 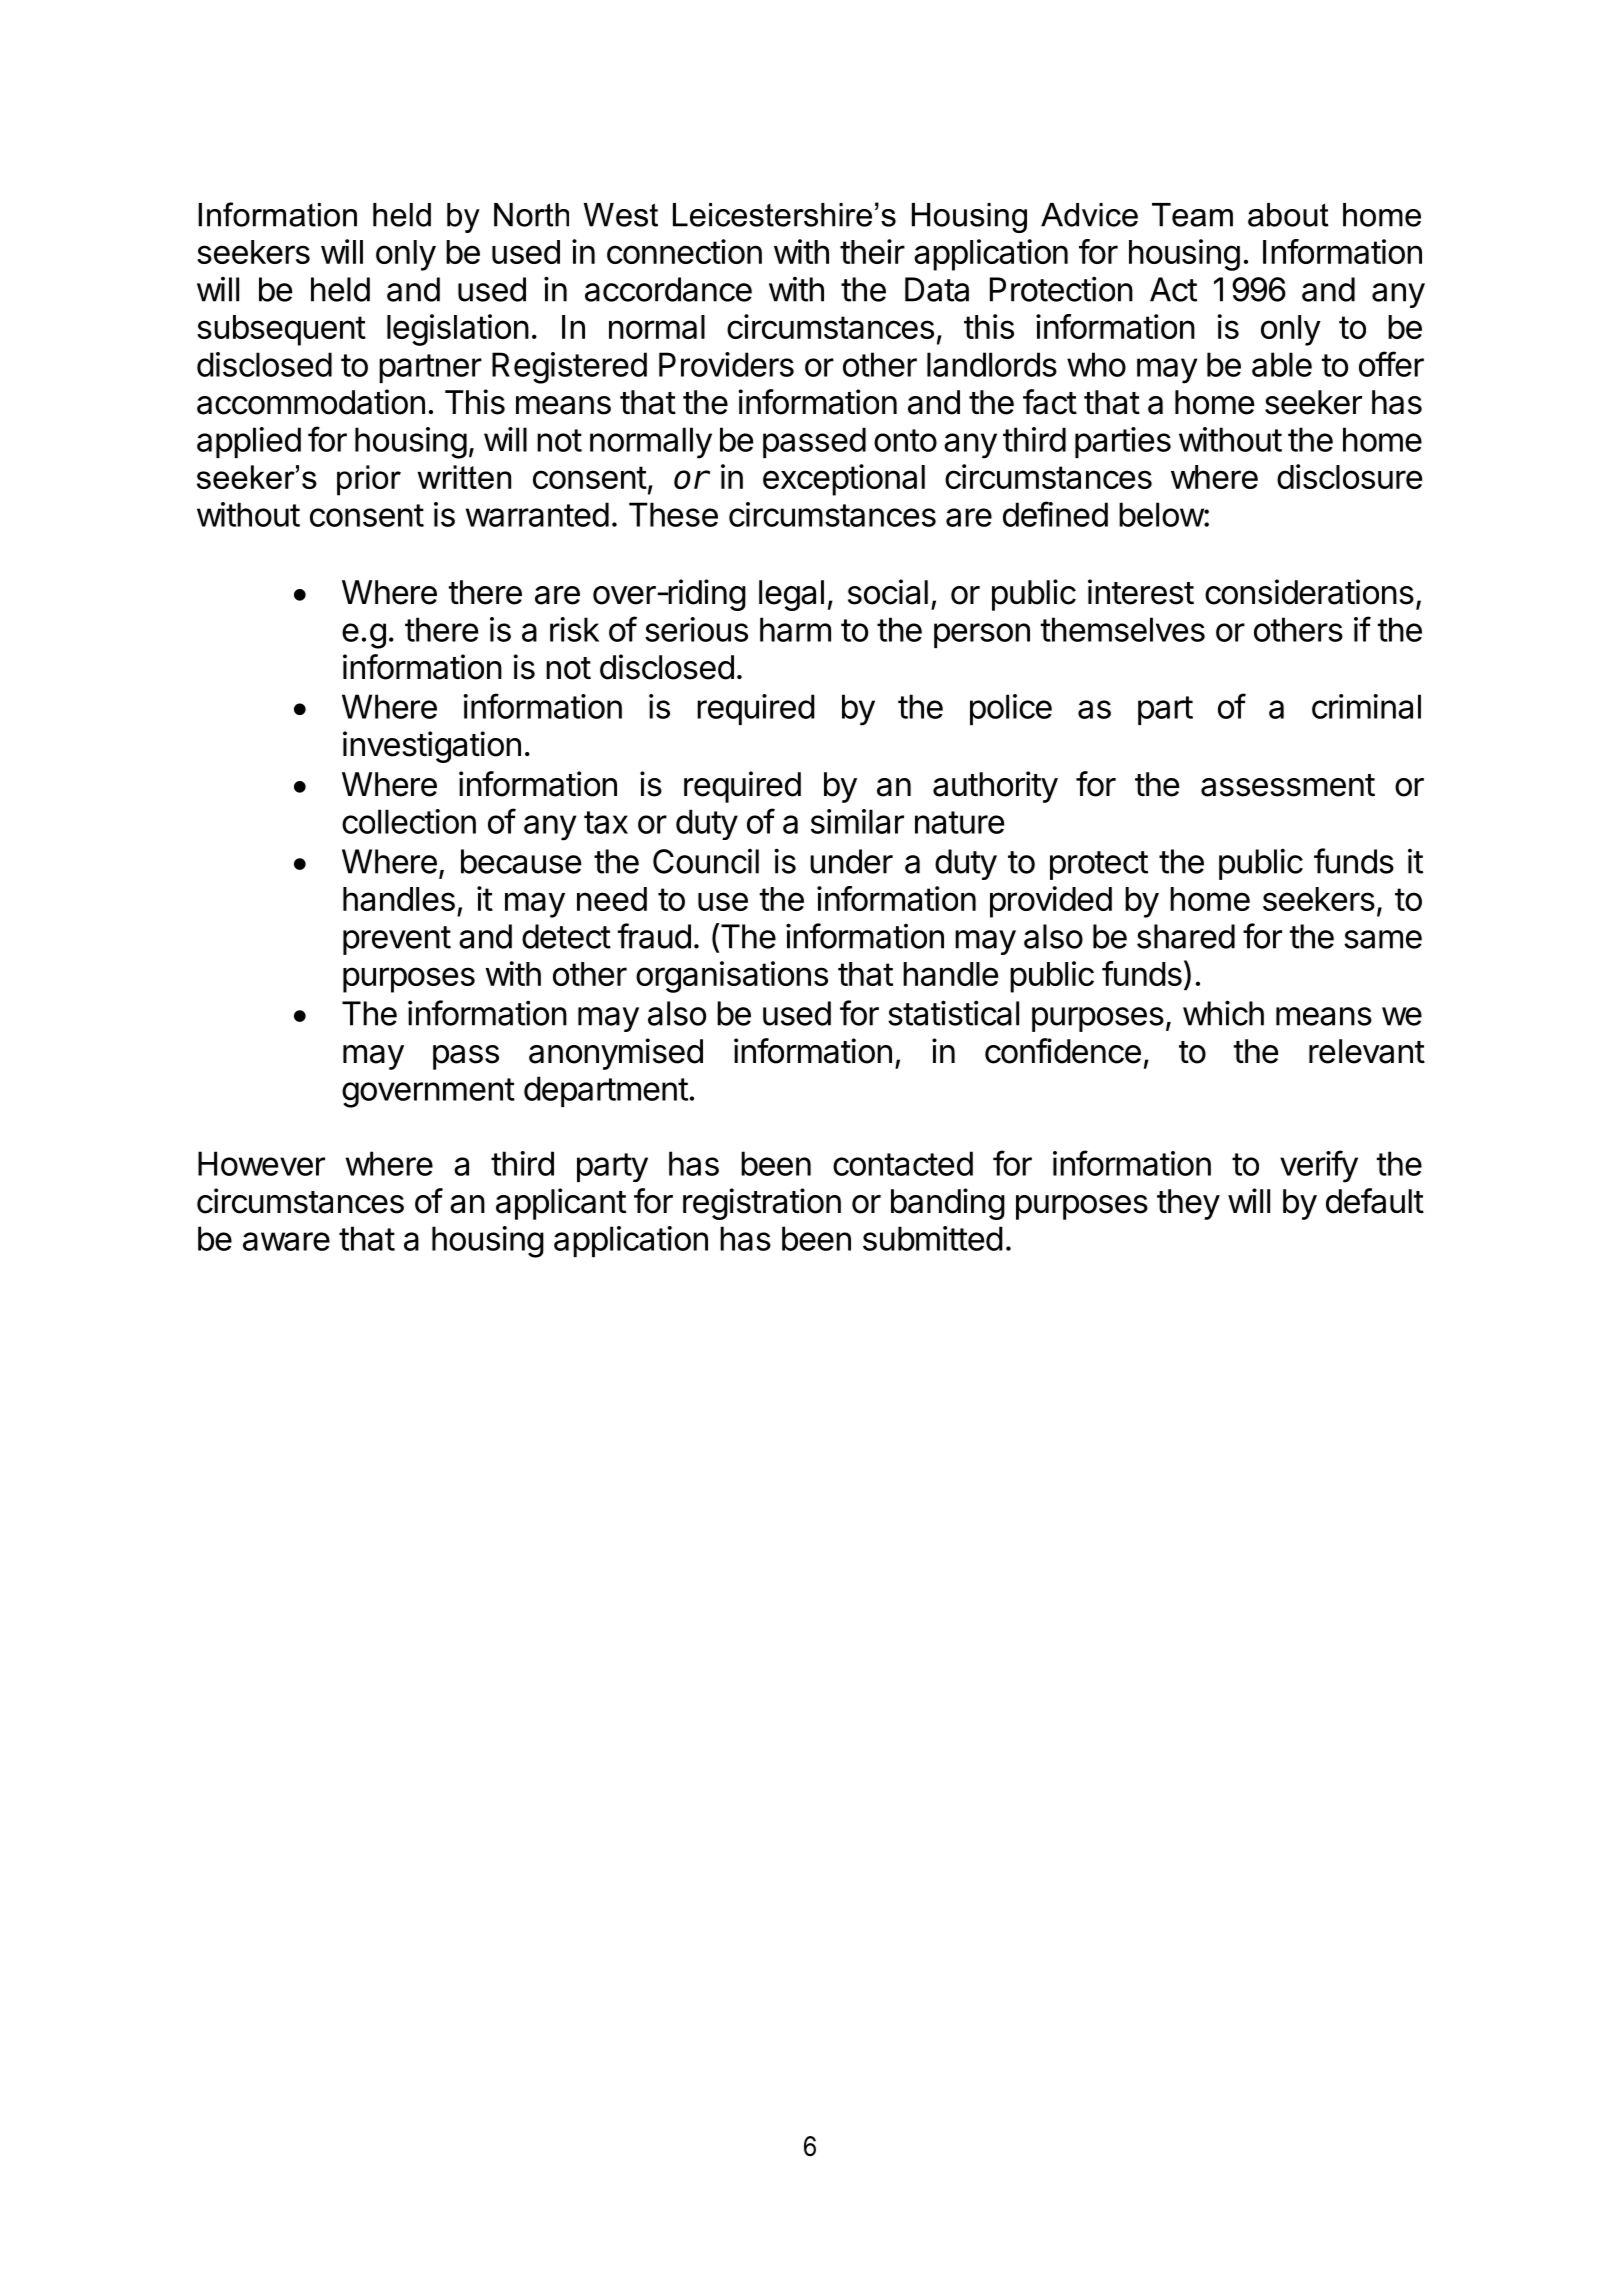 What do you see at coordinates (1011, 709) in the image?
I see `police` at bounding box center [1011, 709].
